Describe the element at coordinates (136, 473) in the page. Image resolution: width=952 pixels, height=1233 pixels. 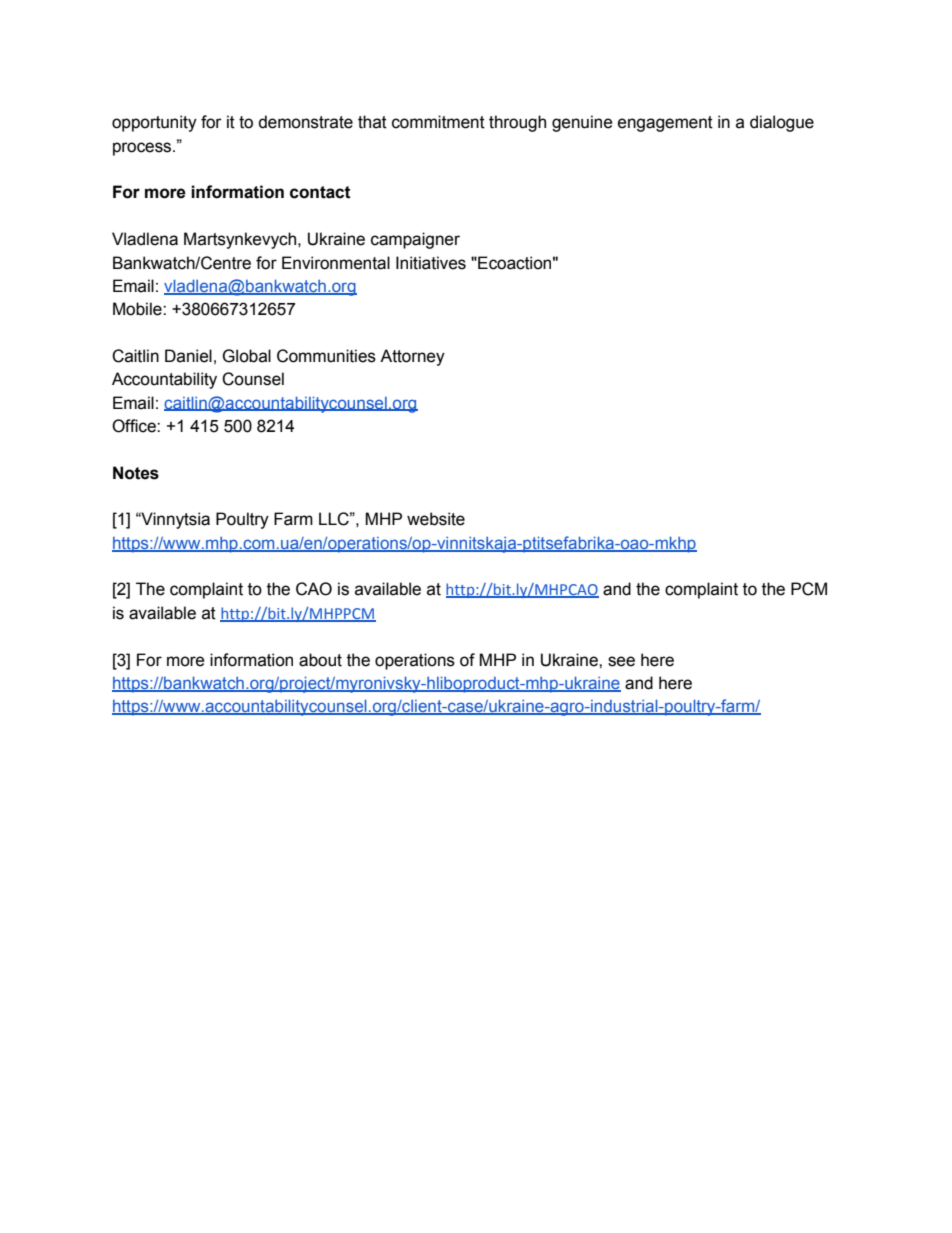
I see `Notes` at that location.
